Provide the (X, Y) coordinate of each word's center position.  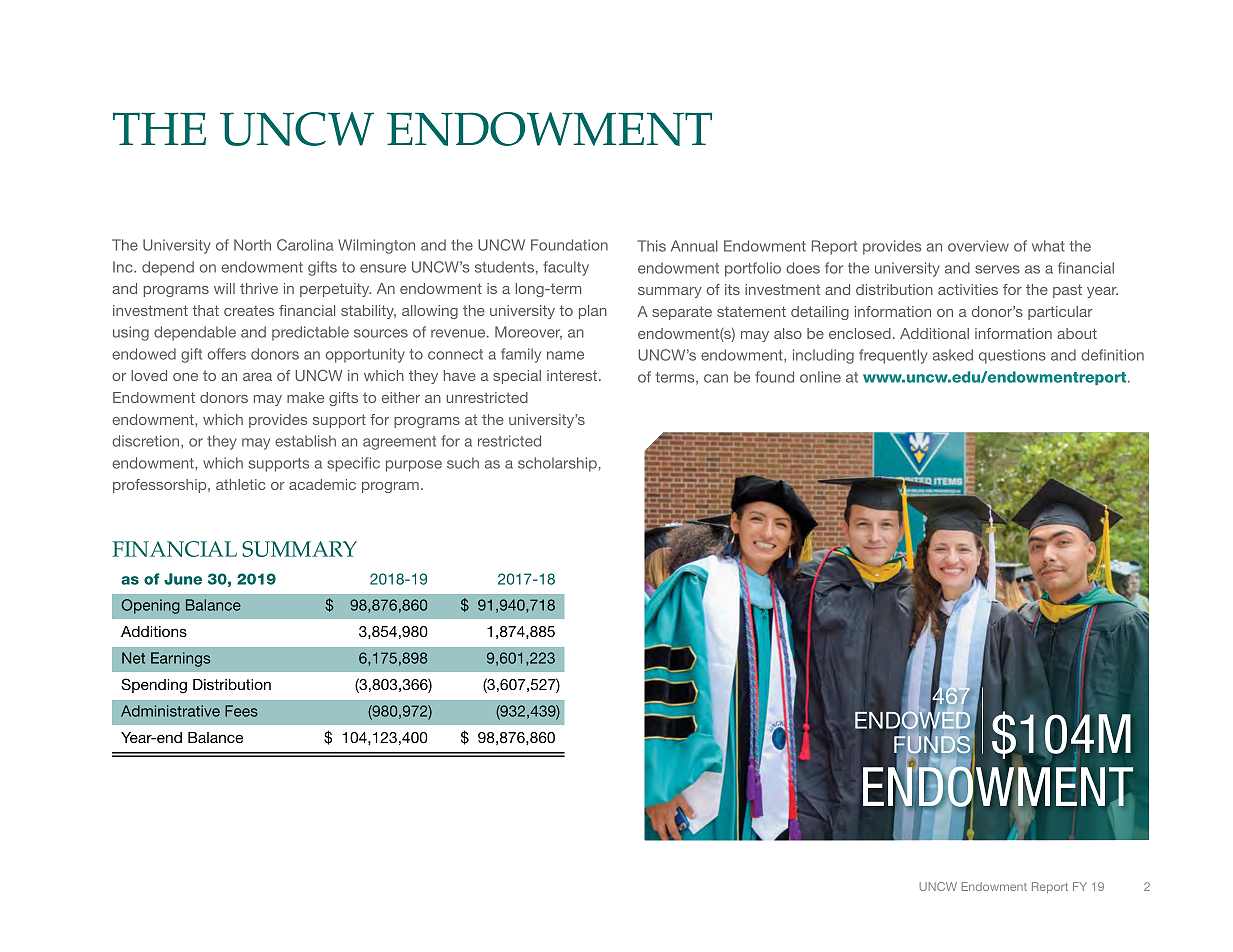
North (252, 245)
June (183, 579)
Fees (241, 711)
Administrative (170, 711)
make (305, 397)
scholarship (557, 464)
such (463, 463)
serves (997, 269)
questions (1012, 356)
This (652, 246)
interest (573, 375)
